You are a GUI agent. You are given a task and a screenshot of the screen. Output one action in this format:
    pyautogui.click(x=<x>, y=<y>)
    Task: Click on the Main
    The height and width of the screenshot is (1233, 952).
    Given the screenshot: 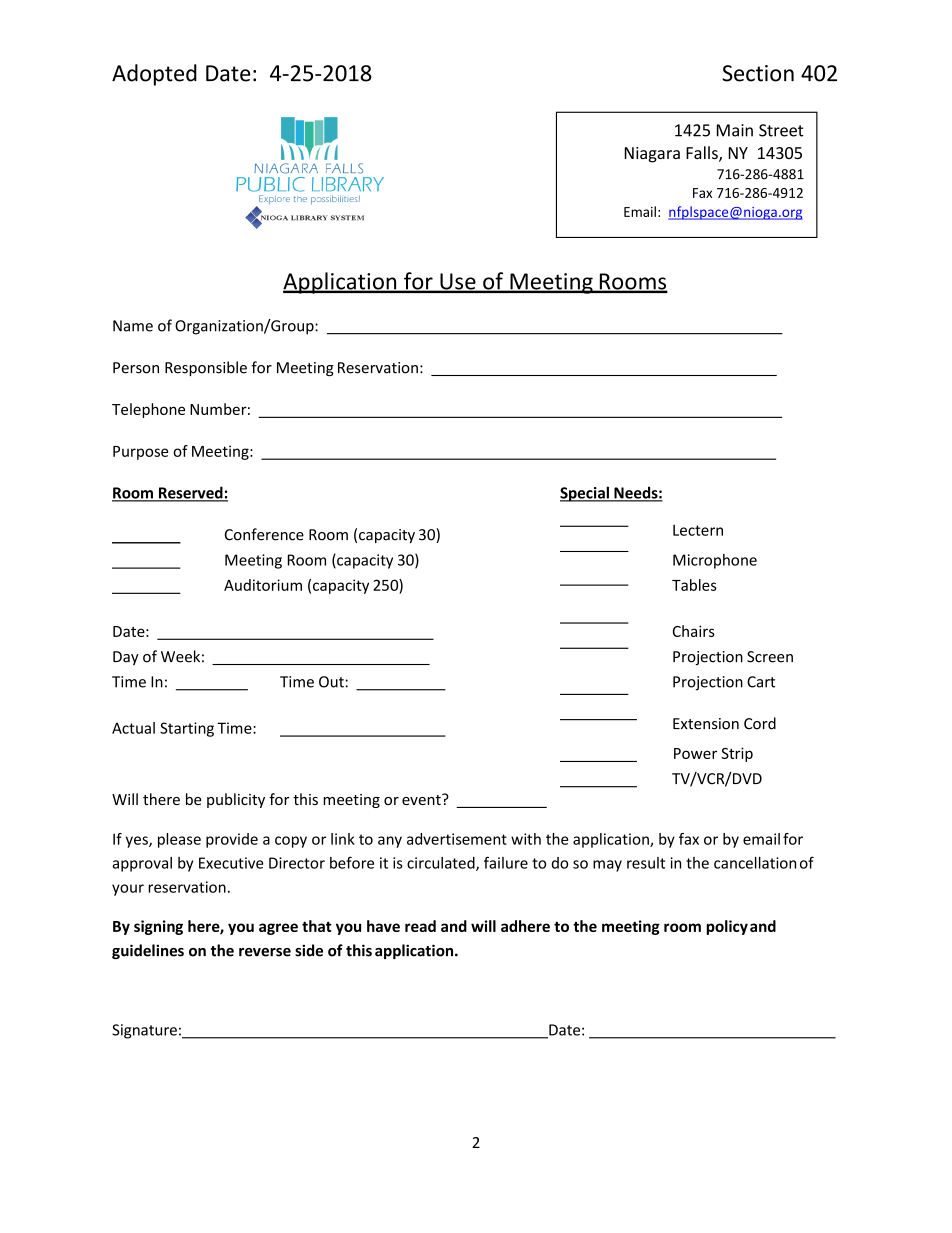 What is the action you would take?
    pyautogui.click(x=735, y=130)
